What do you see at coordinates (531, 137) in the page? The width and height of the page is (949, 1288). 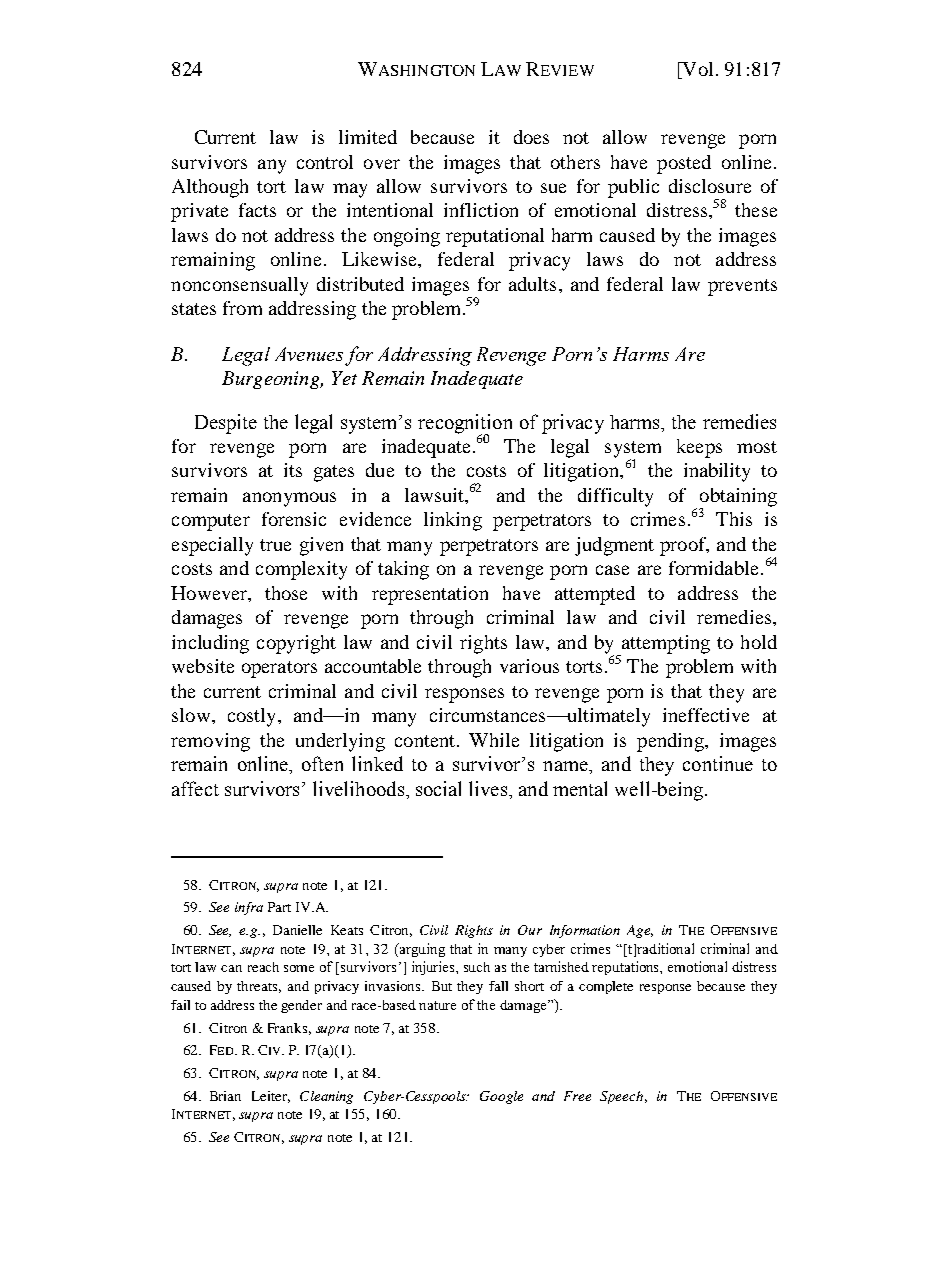 I see `does` at bounding box center [531, 137].
